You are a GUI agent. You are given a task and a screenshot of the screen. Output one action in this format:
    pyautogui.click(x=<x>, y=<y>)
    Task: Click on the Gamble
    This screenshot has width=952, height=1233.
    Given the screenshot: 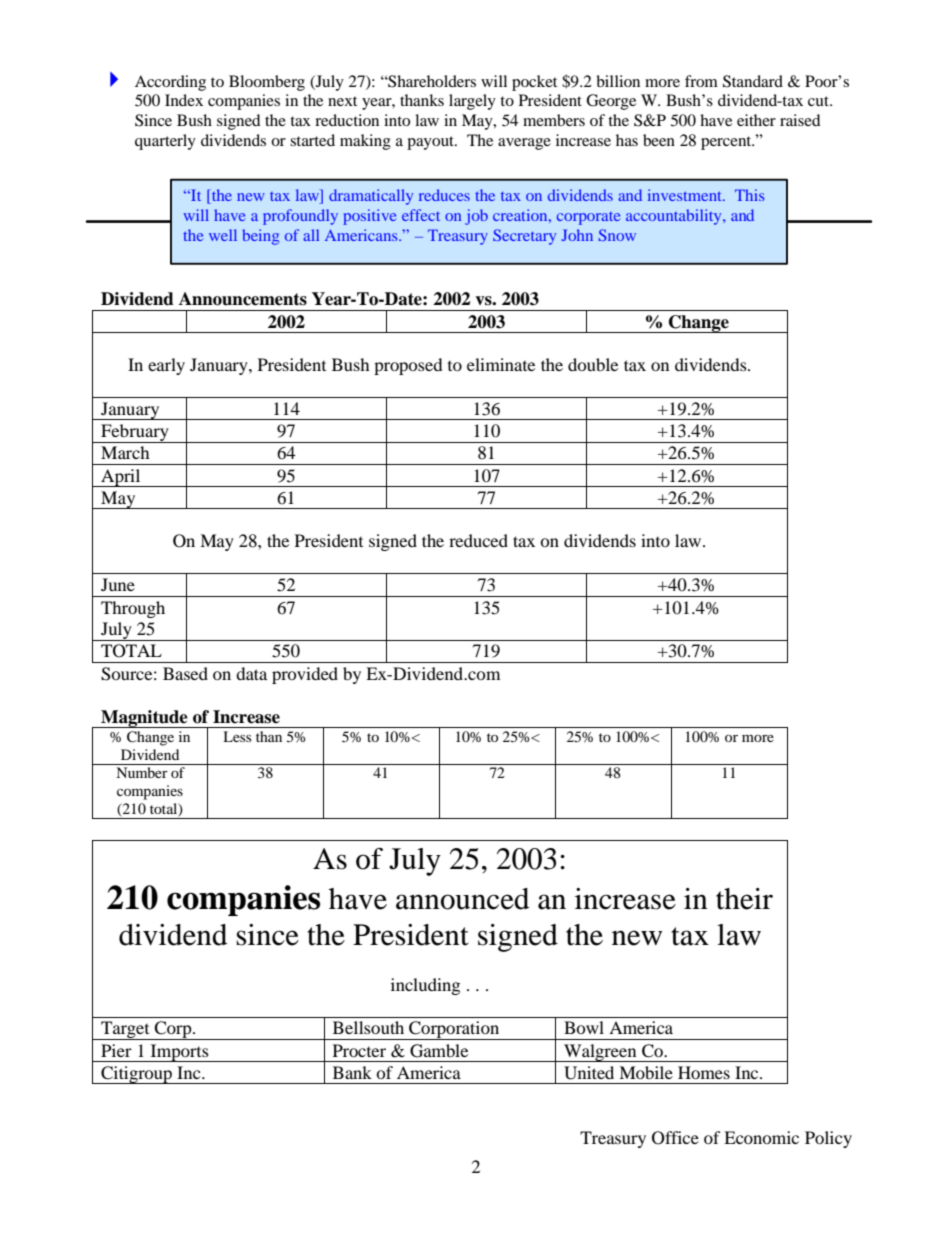 What is the action you would take?
    pyautogui.click(x=439, y=1051)
